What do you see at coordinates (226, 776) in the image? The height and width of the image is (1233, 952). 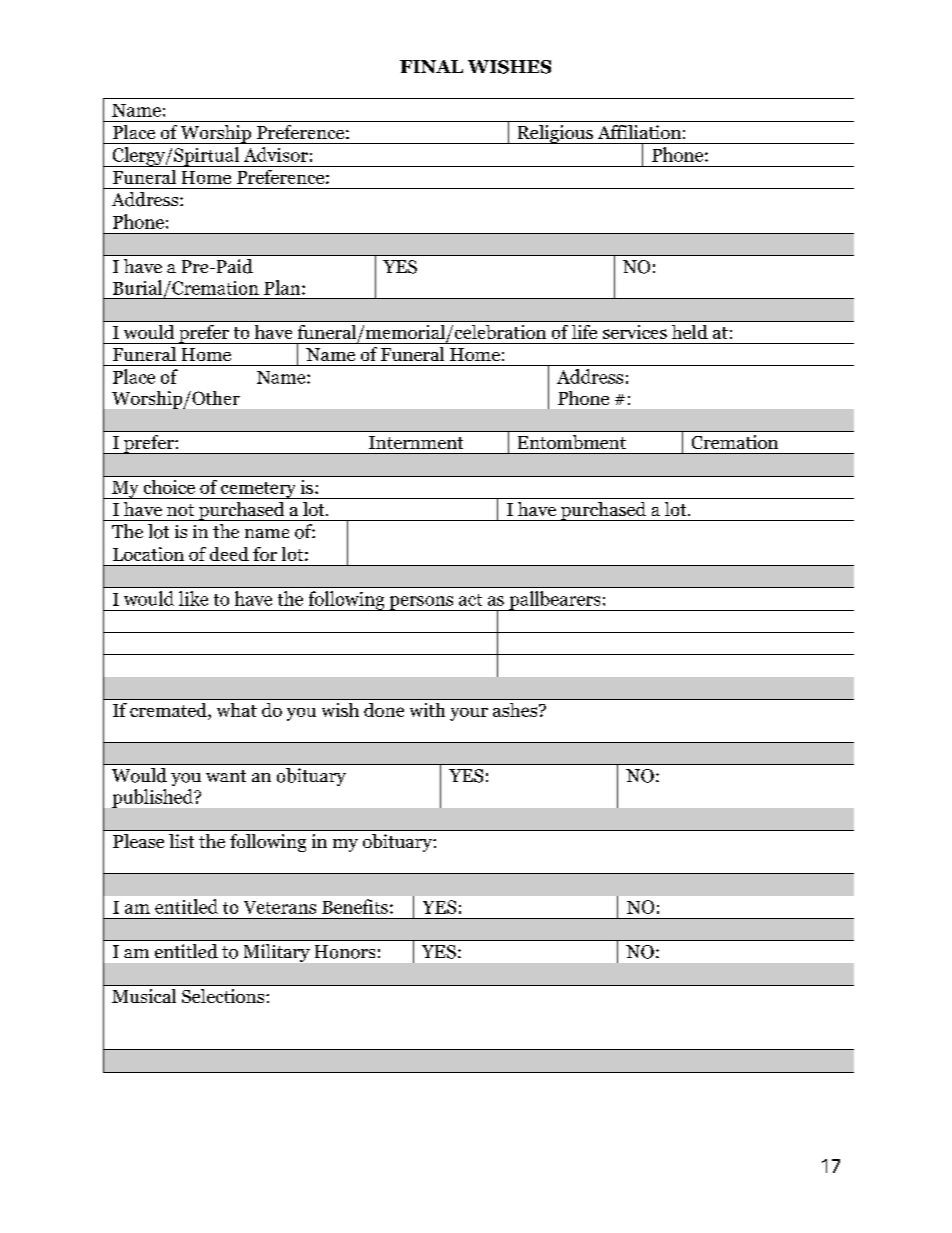 I see `want` at bounding box center [226, 776].
